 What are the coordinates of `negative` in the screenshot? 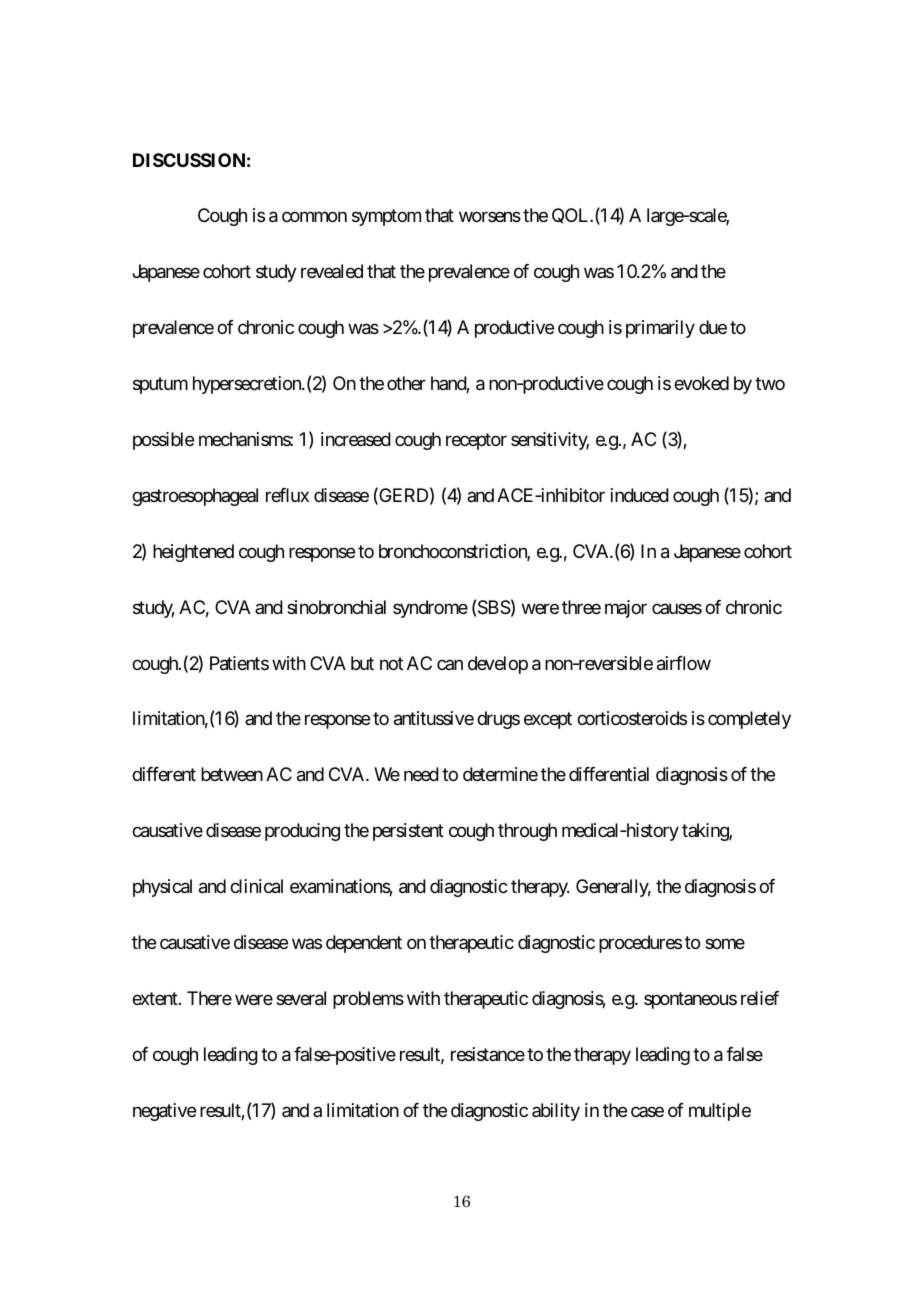 It's located at (164, 1112).
